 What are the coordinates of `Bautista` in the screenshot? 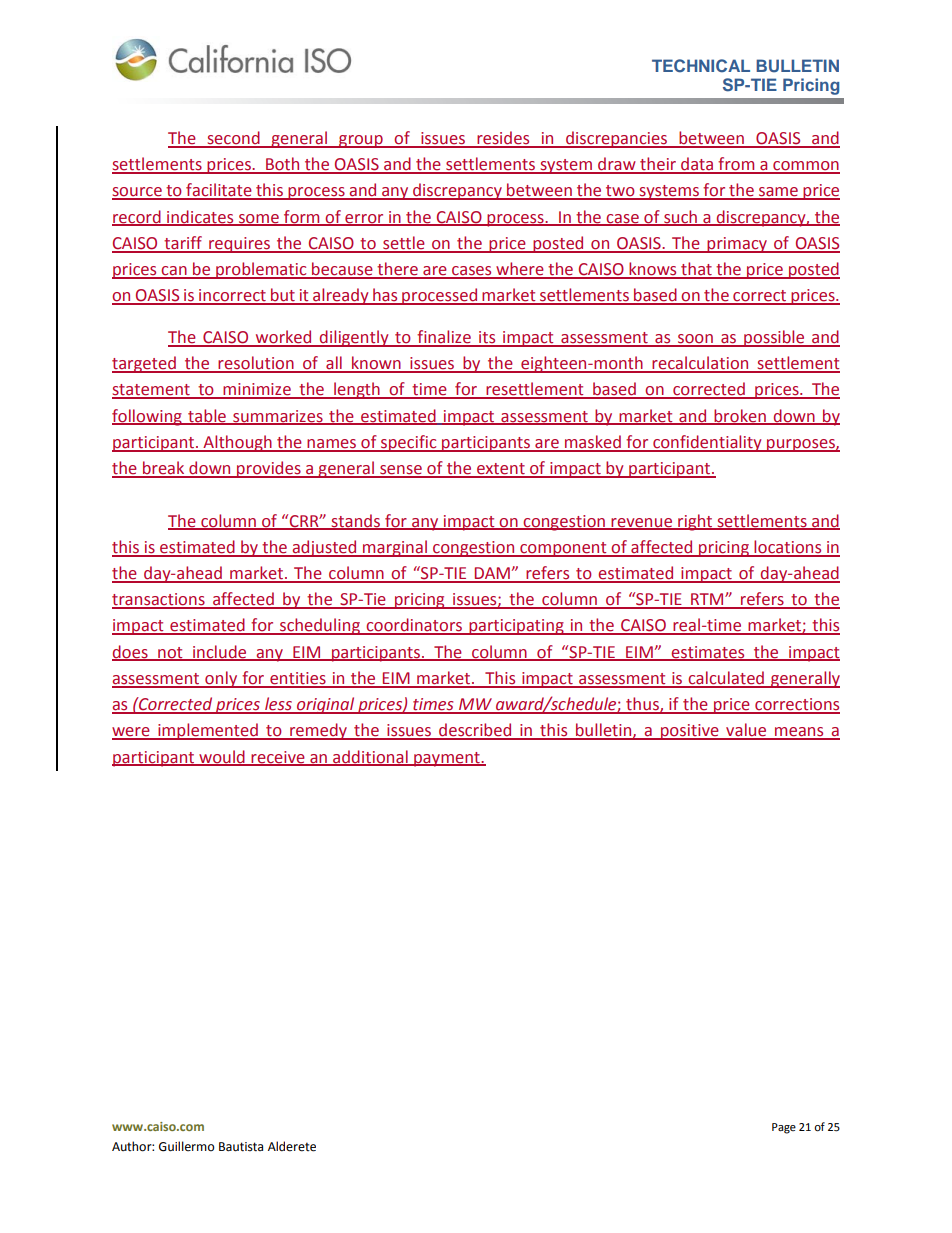 It's located at (241, 1147).
